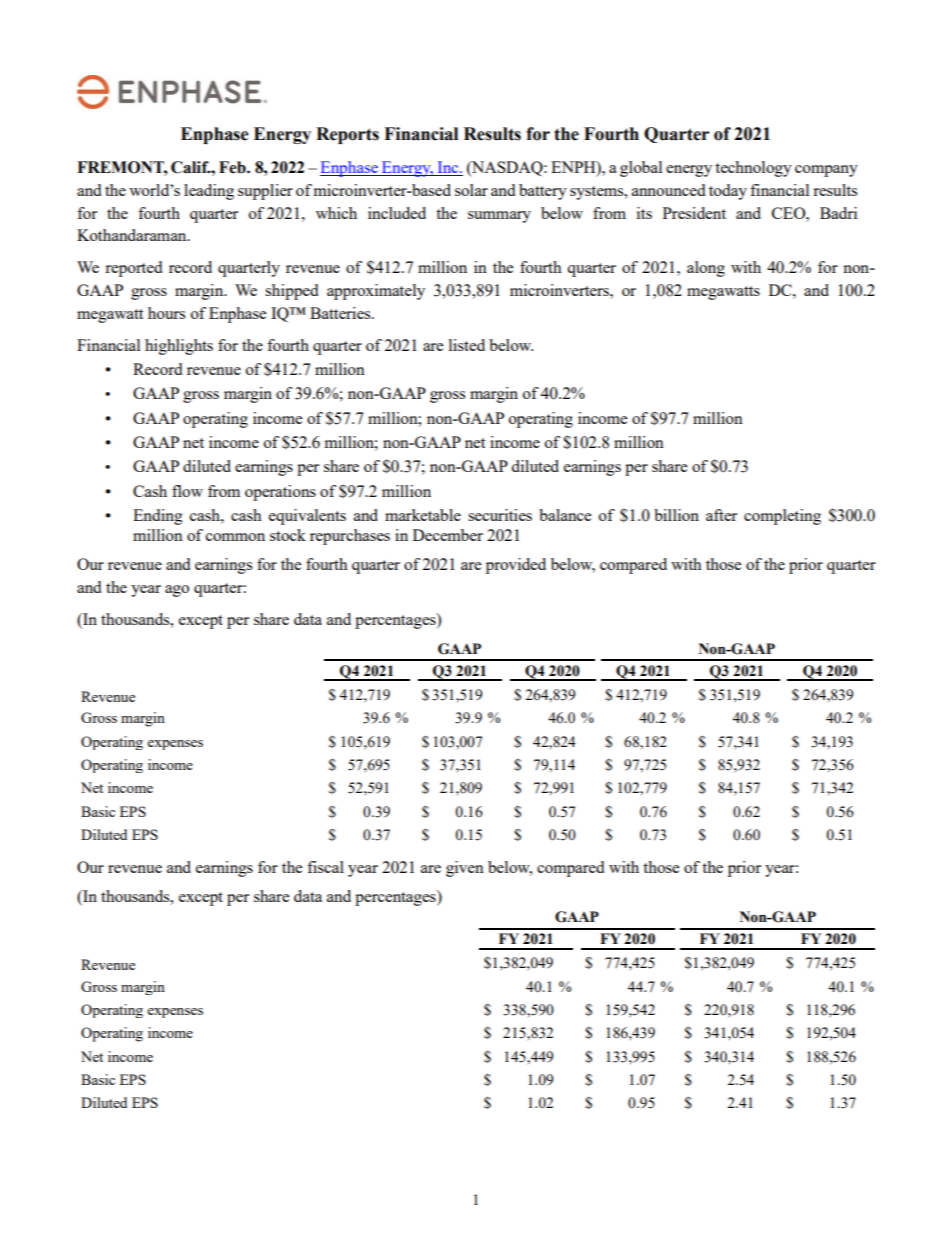  Describe the element at coordinates (177, 591) in the screenshot. I see `ago` at that location.
